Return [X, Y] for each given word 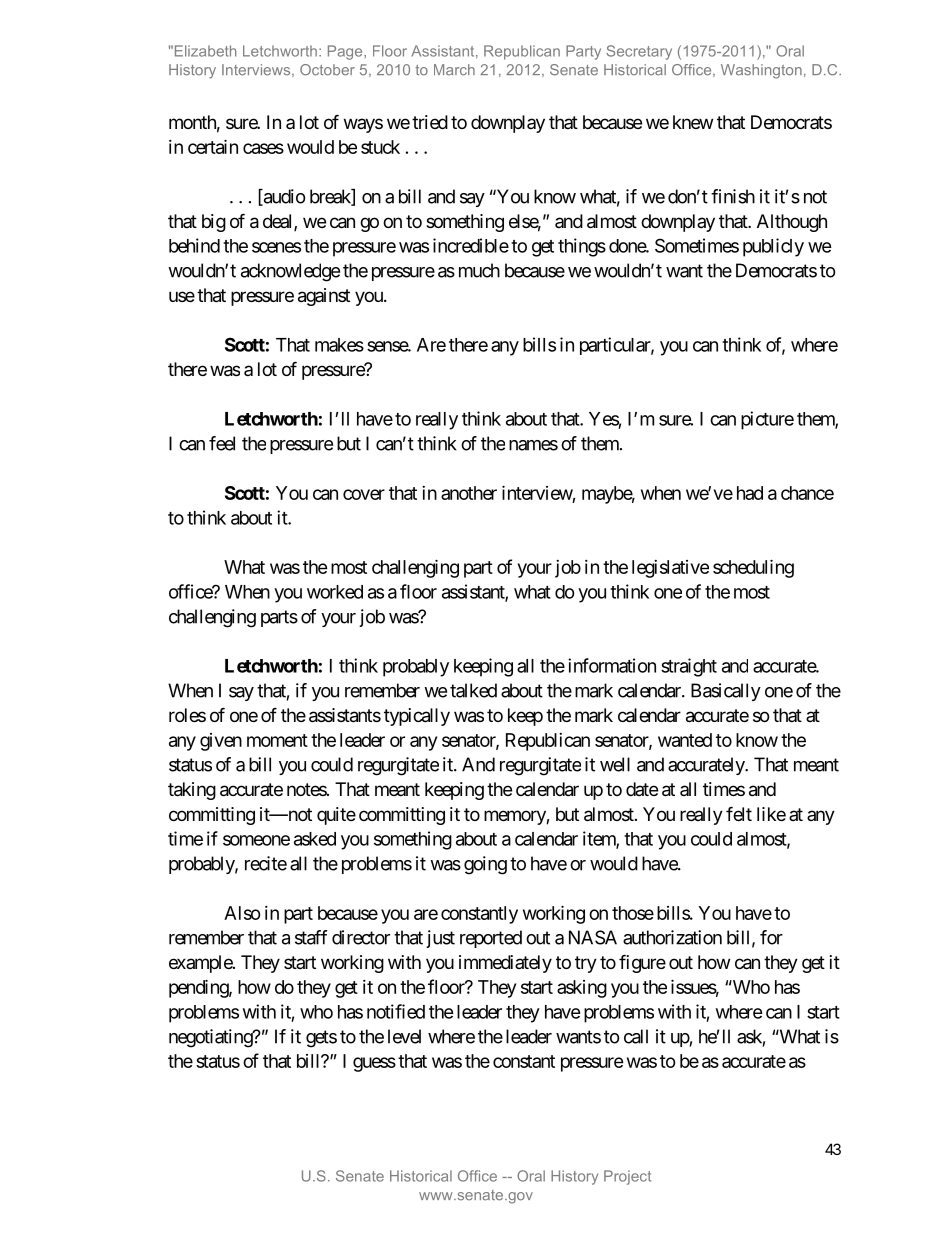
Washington [761, 71]
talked [473, 690]
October [327, 70]
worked [335, 592]
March [454, 70]
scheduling [753, 568]
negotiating [211, 1038]
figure [642, 963]
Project [627, 1177]
